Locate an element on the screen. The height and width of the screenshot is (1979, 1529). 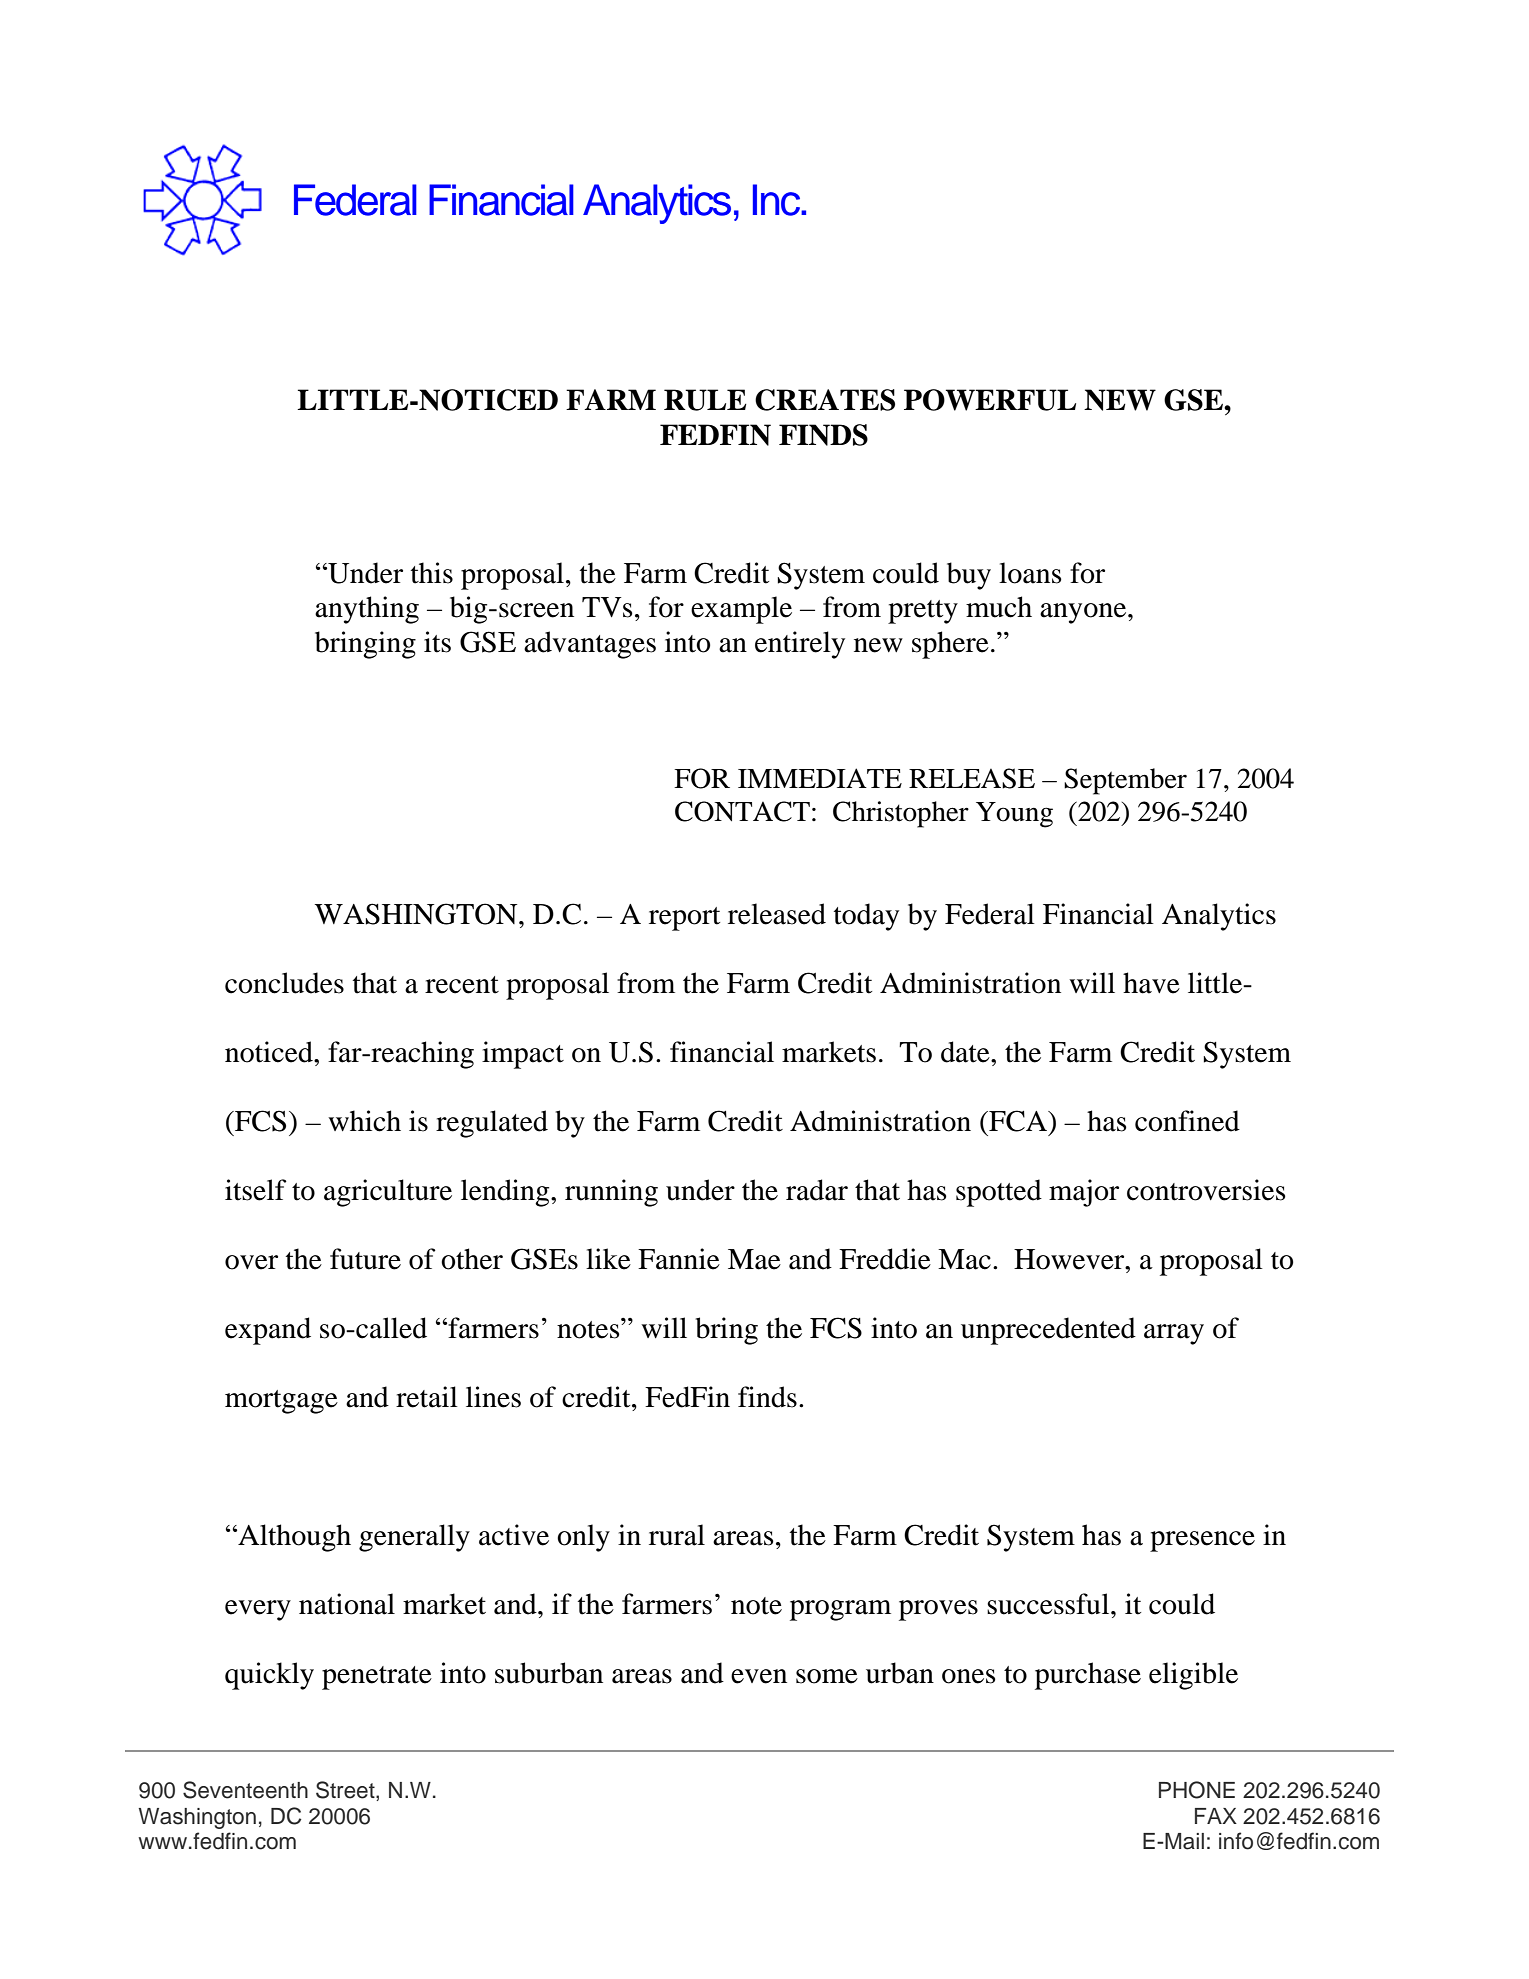
RULE is located at coordinates (705, 400).
